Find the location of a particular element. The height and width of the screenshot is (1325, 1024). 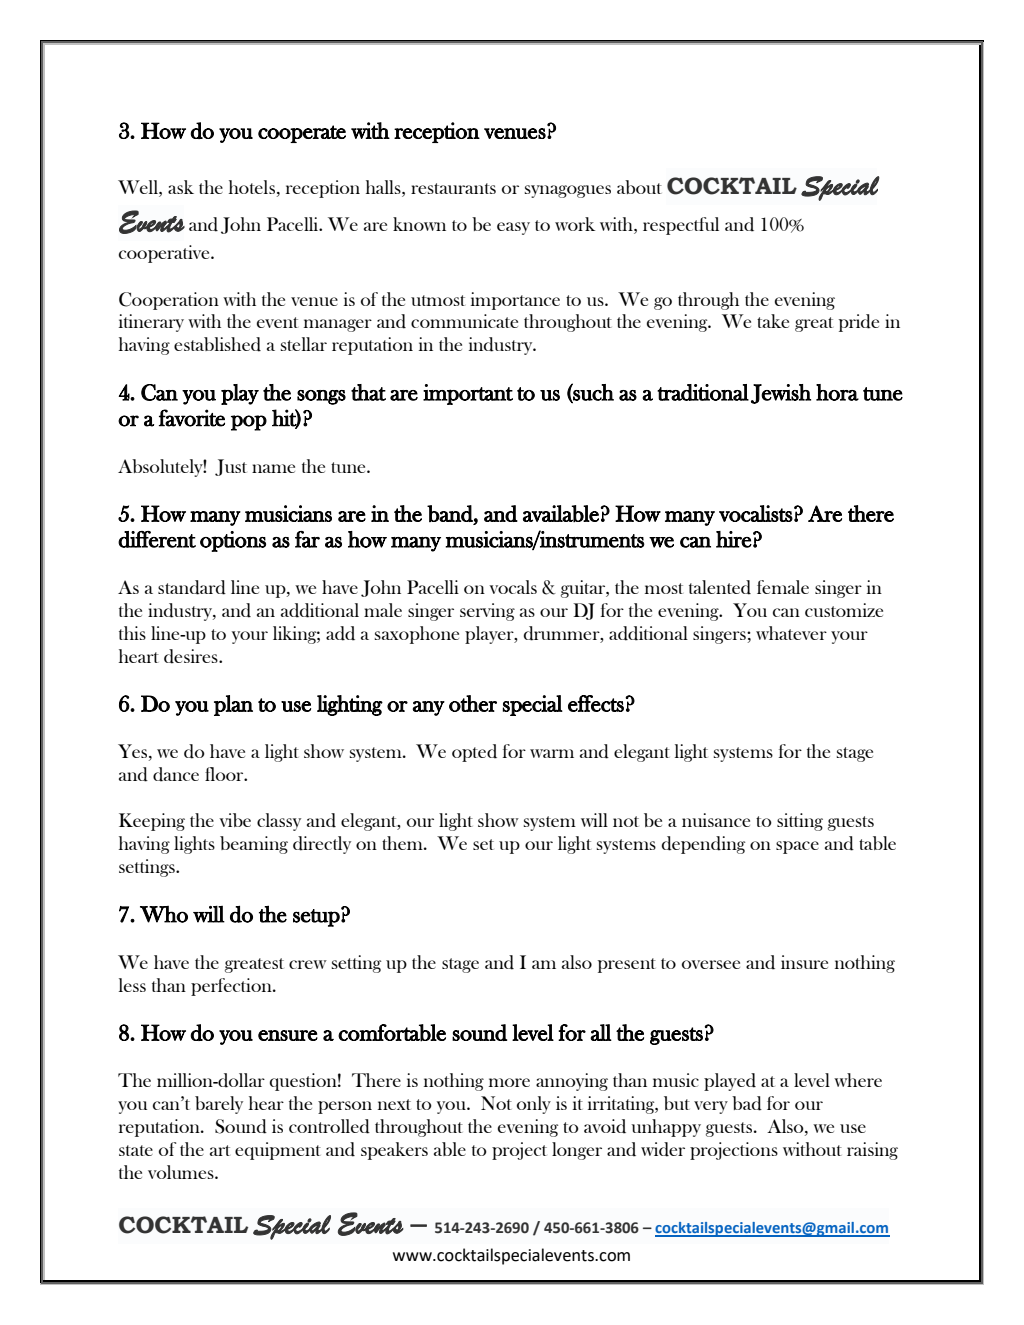

desires is located at coordinates (192, 656).
